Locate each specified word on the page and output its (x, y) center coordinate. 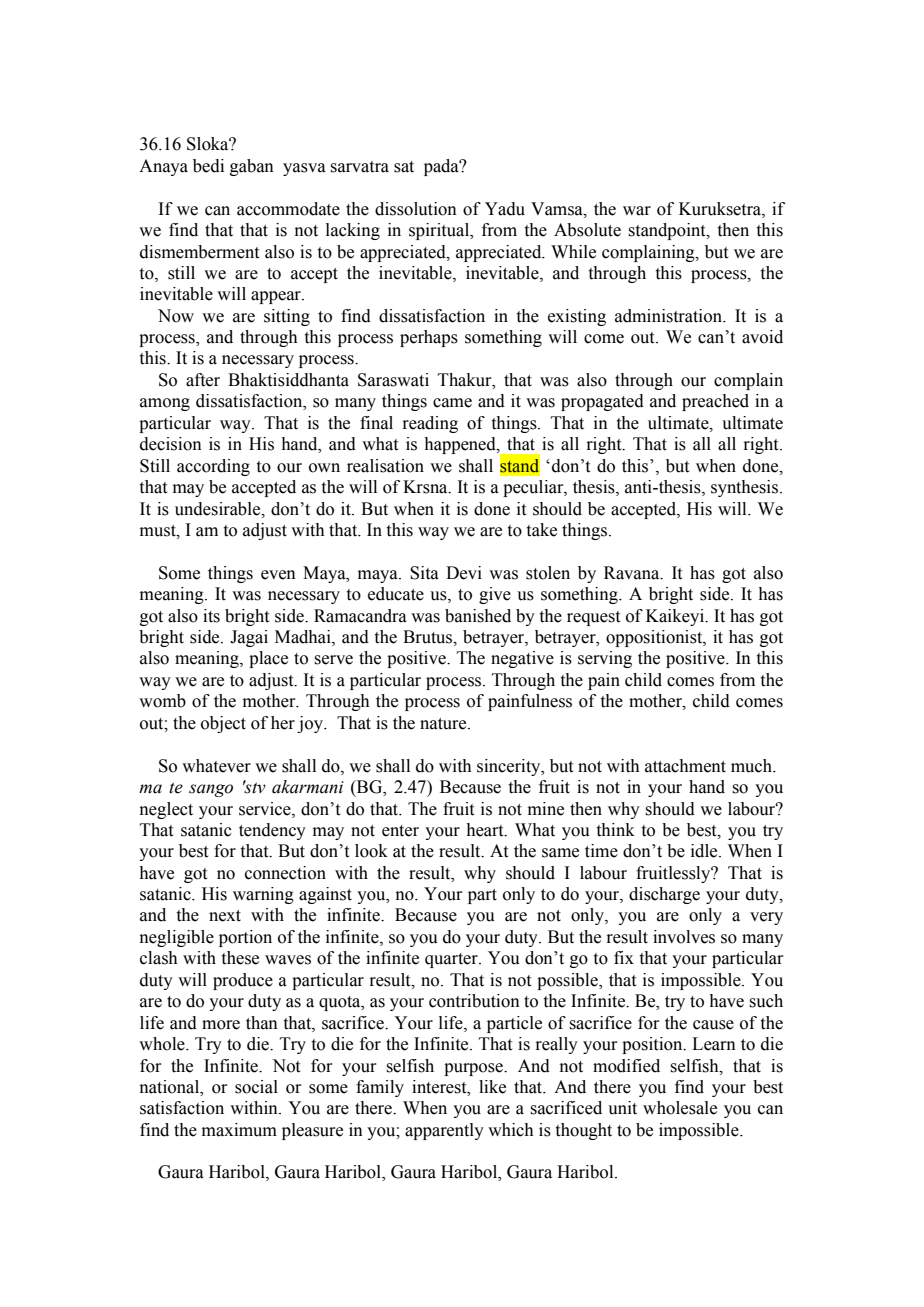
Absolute (587, 230)
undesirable (219, 509)
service (266, 809)
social (256, 1087)
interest (440, 1087)
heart (486, 830)
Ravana (633, 573)
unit (622, 1108)
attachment (685, 766)
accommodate (288, 209)
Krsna (426, 487)
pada (442, 167)
